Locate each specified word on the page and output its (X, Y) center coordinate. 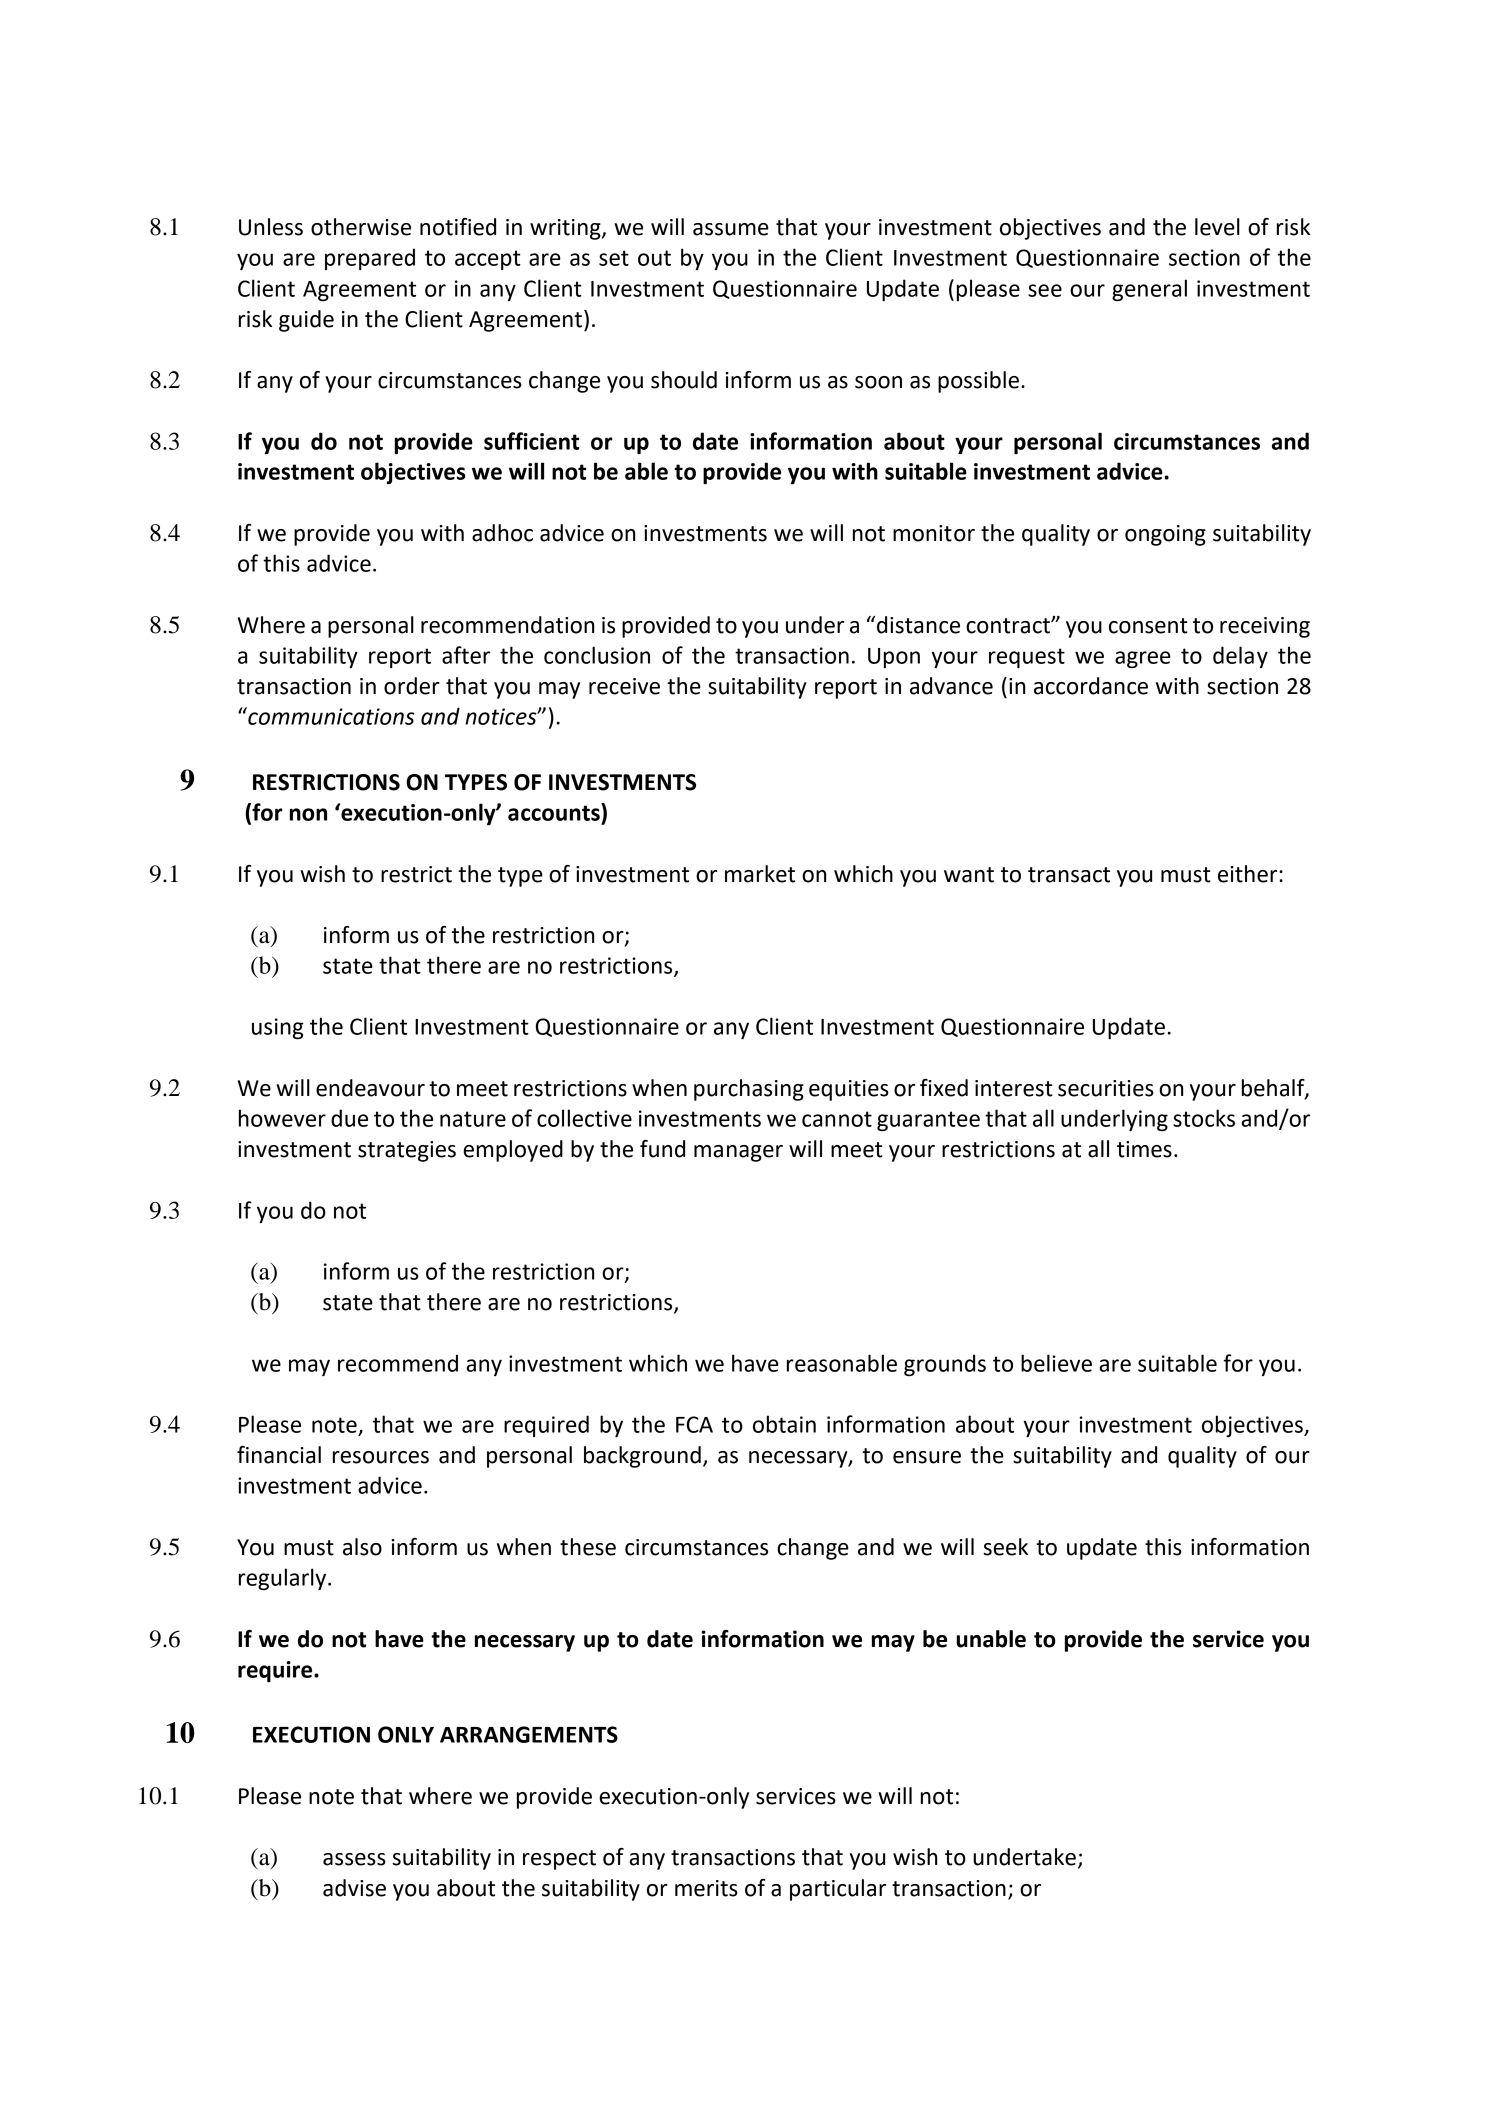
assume (731, 229)
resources (381, 1457)
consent (1148, 626)
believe (1056, 1363)
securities (1106, 1088)
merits (706, 1888)
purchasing (749, 1090)
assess (354, 1859)
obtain (784, 1424)
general (1149, 290)
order (412, 686)
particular (838, 1890)
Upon (894, 658)
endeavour (370, 1088)
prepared (370, 259)
